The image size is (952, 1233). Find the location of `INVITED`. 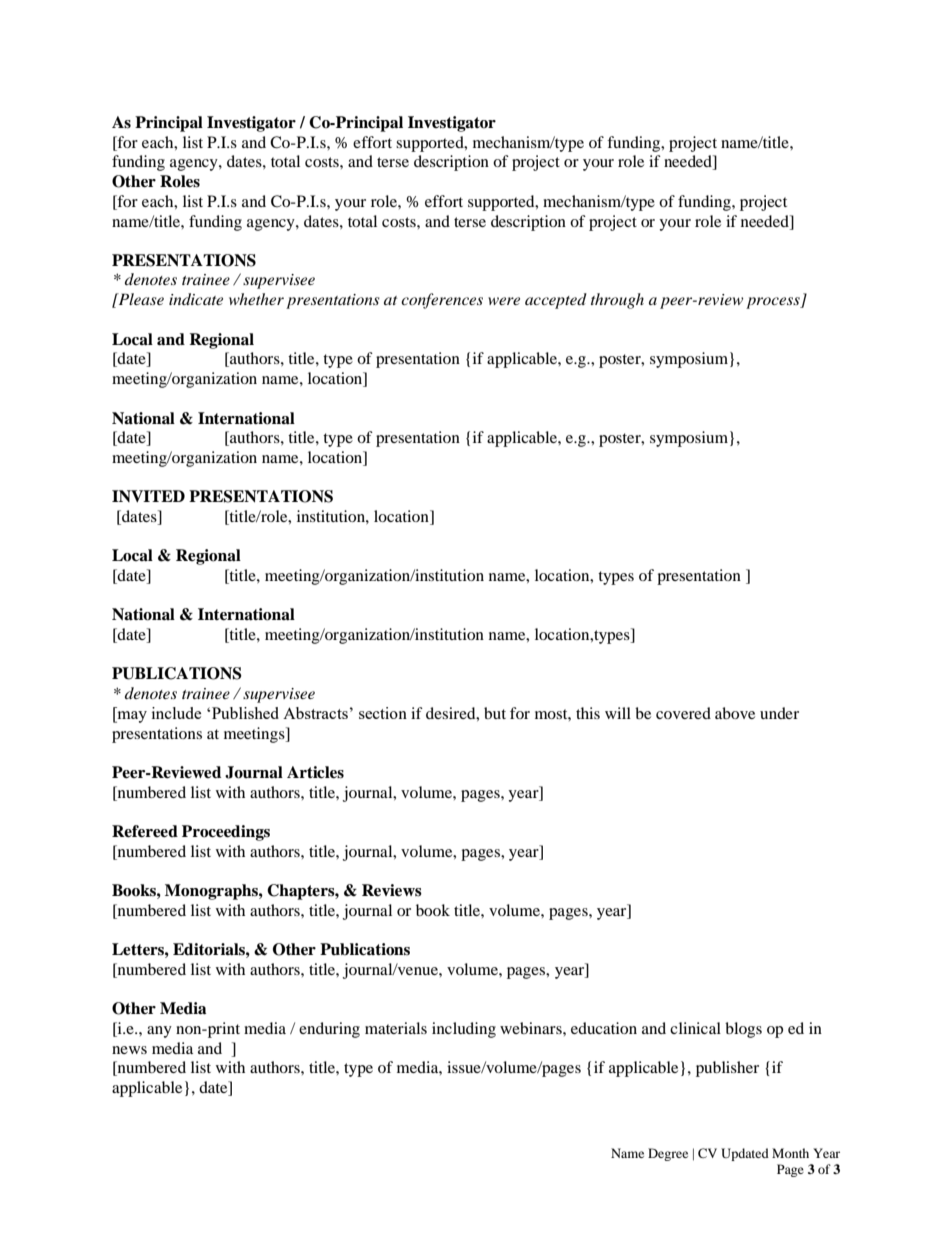

INVITED is located at coordinates (148, 496).
